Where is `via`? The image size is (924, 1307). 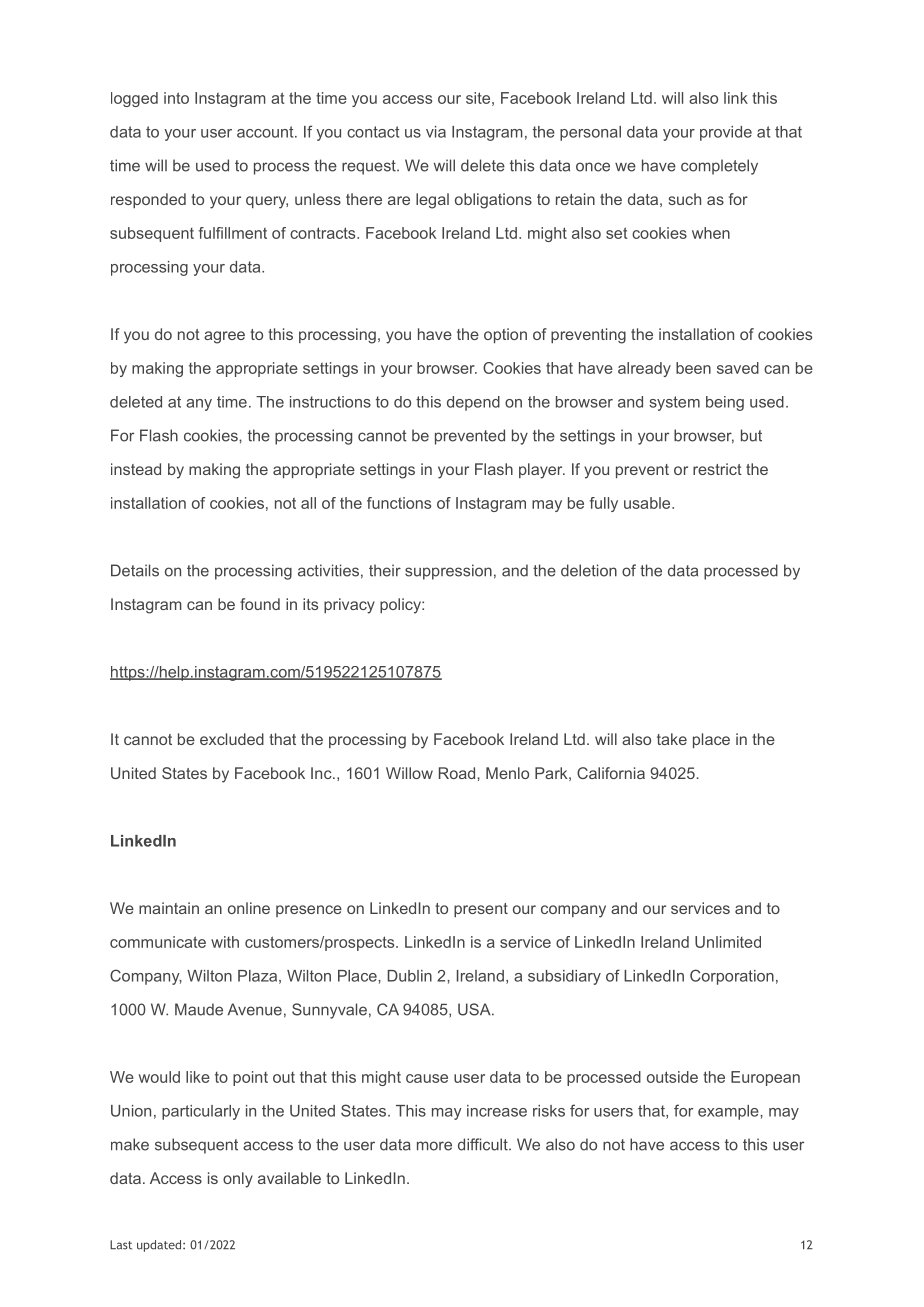 via is located at coordinates (436, 132).
